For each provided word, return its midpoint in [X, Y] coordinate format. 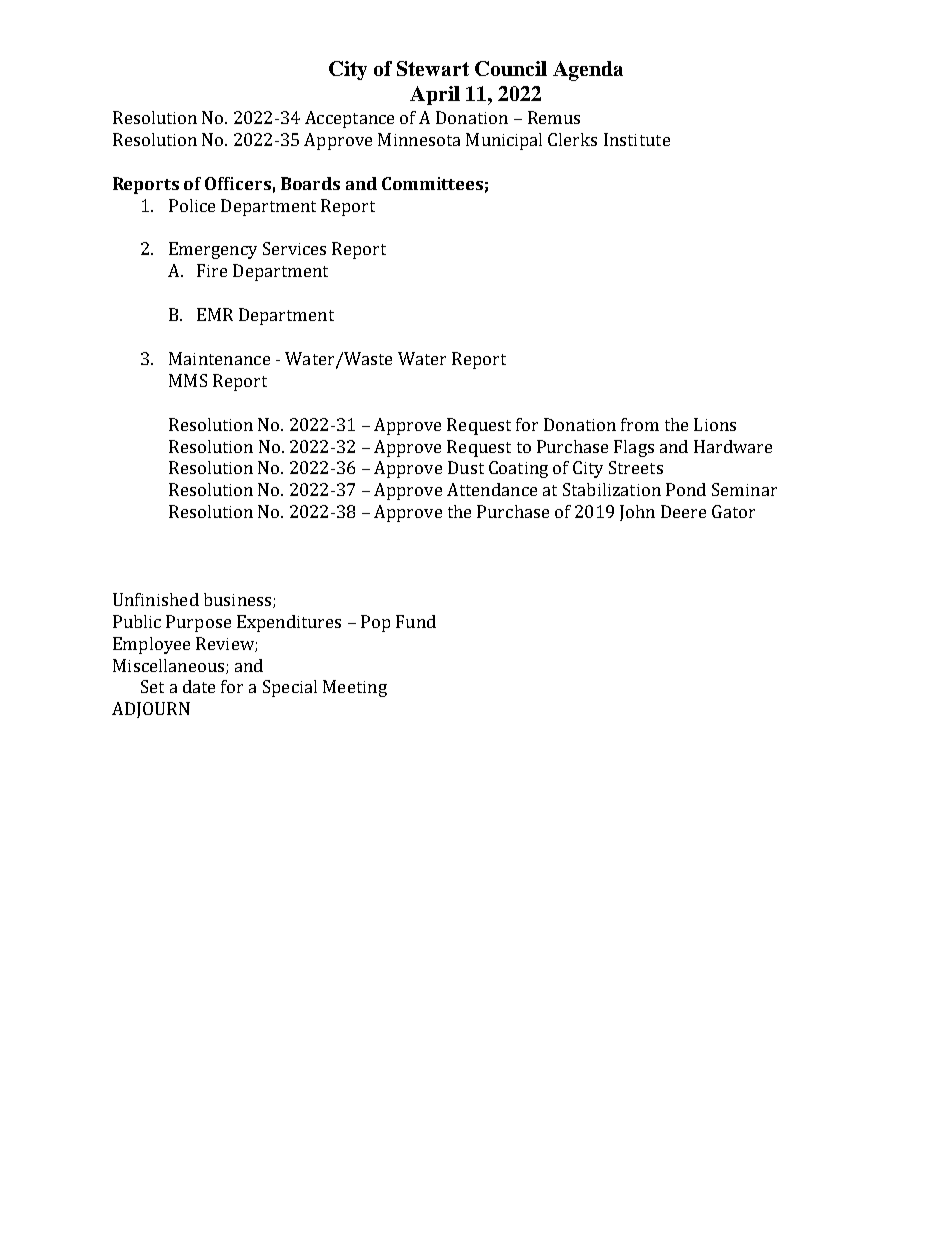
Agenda [588, 71]
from [640, 424]
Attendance [492, 489]
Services [294, 248]
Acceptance [349, 119]
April [435, 95]
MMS [188, 380]
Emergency [213, 250]
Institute [637, 139]
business [239, 600]
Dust [466, 467]
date [199, 686]
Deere [683, 511]
